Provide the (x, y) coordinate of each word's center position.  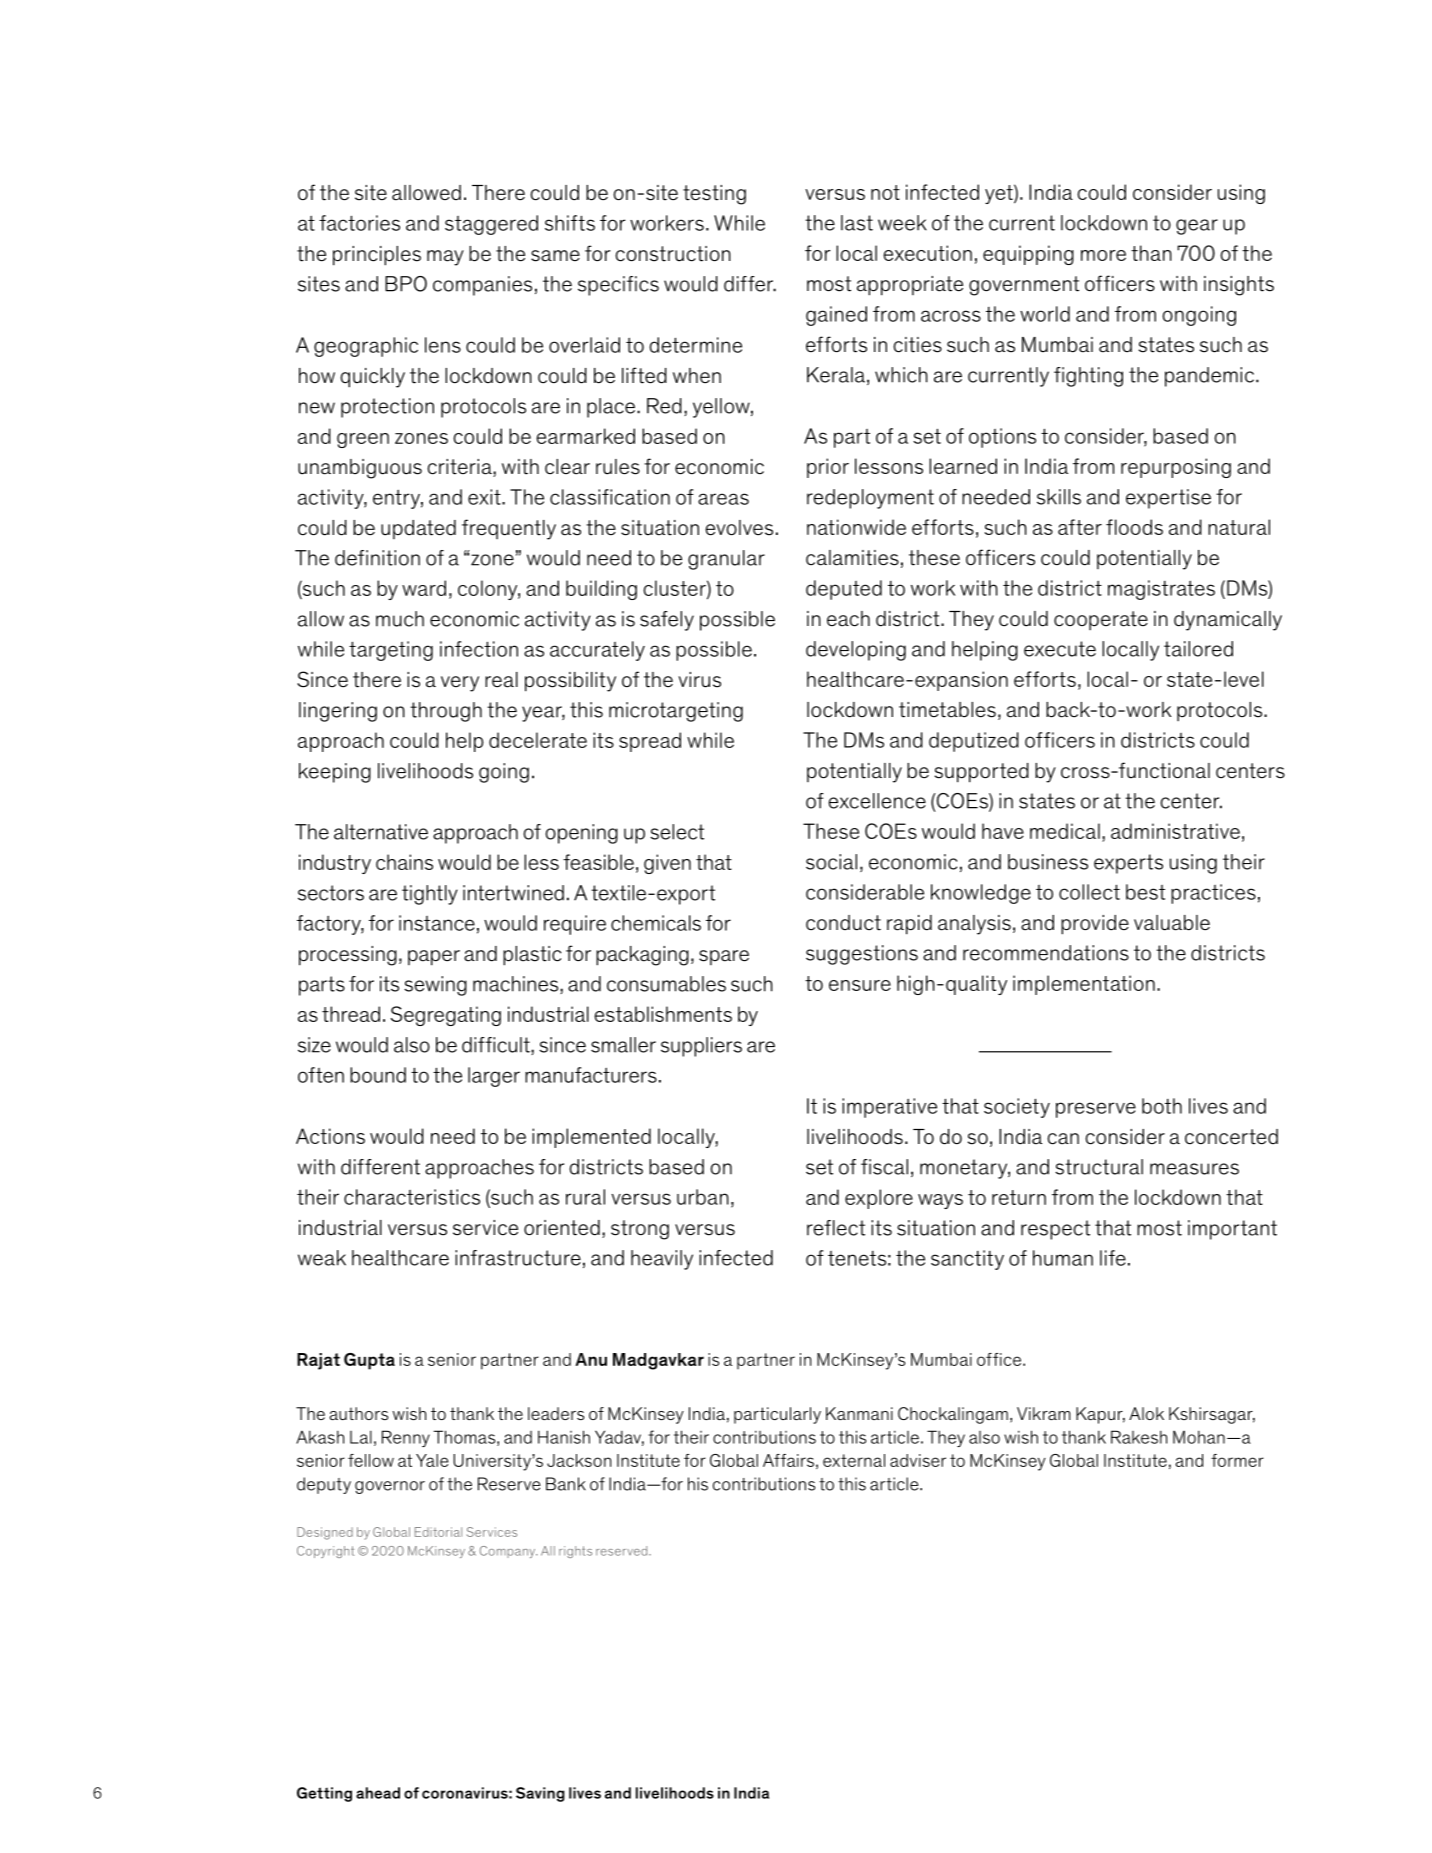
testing (714, 195)
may (445, 258)
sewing (435, 986)
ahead (378, 1793)
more (1103, 255)
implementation (1084, 985)
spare (724, 957)
